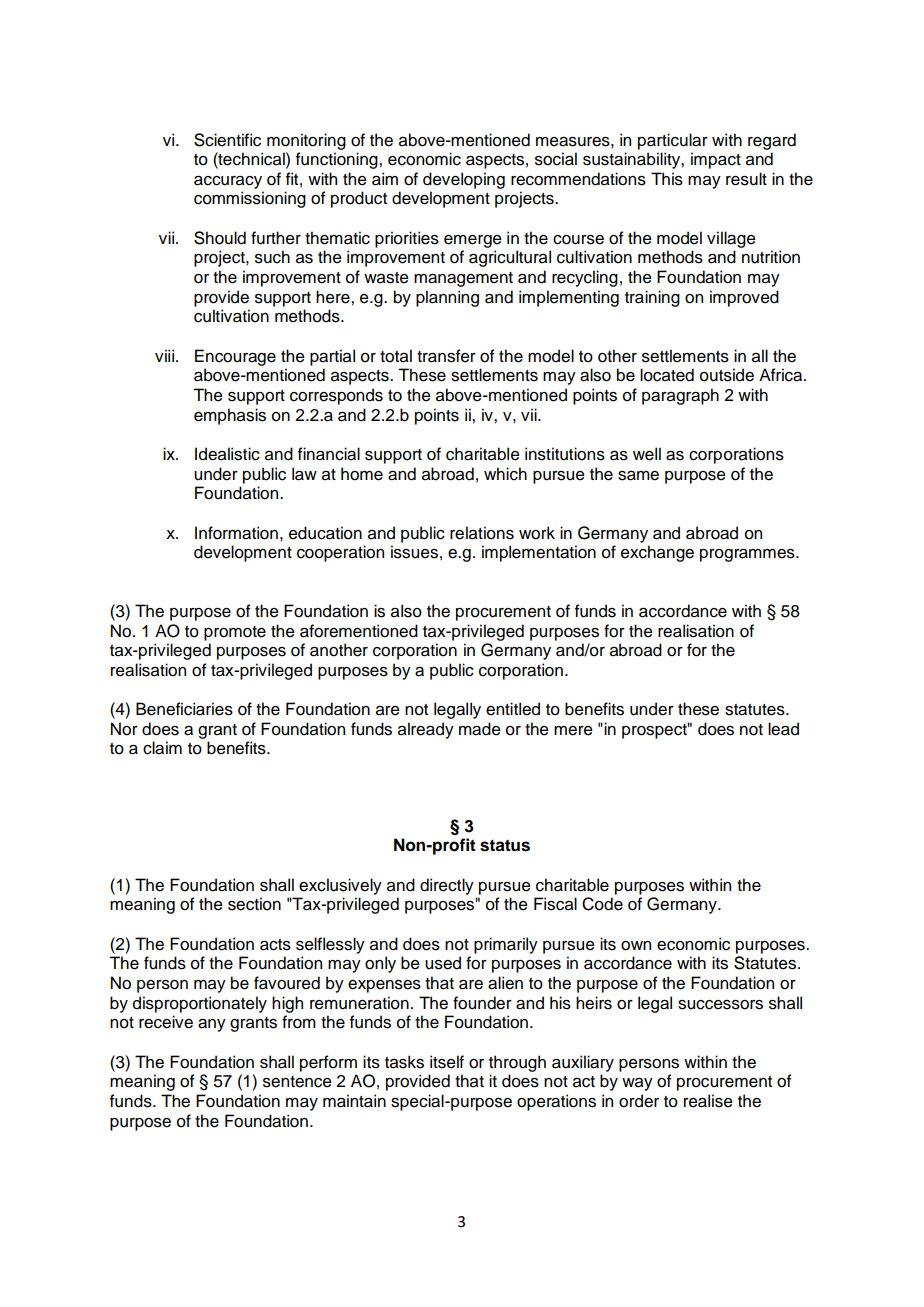 The width and height of the screenshot is (924, 1307). I want to click on accuracy, so click(228, 182).
